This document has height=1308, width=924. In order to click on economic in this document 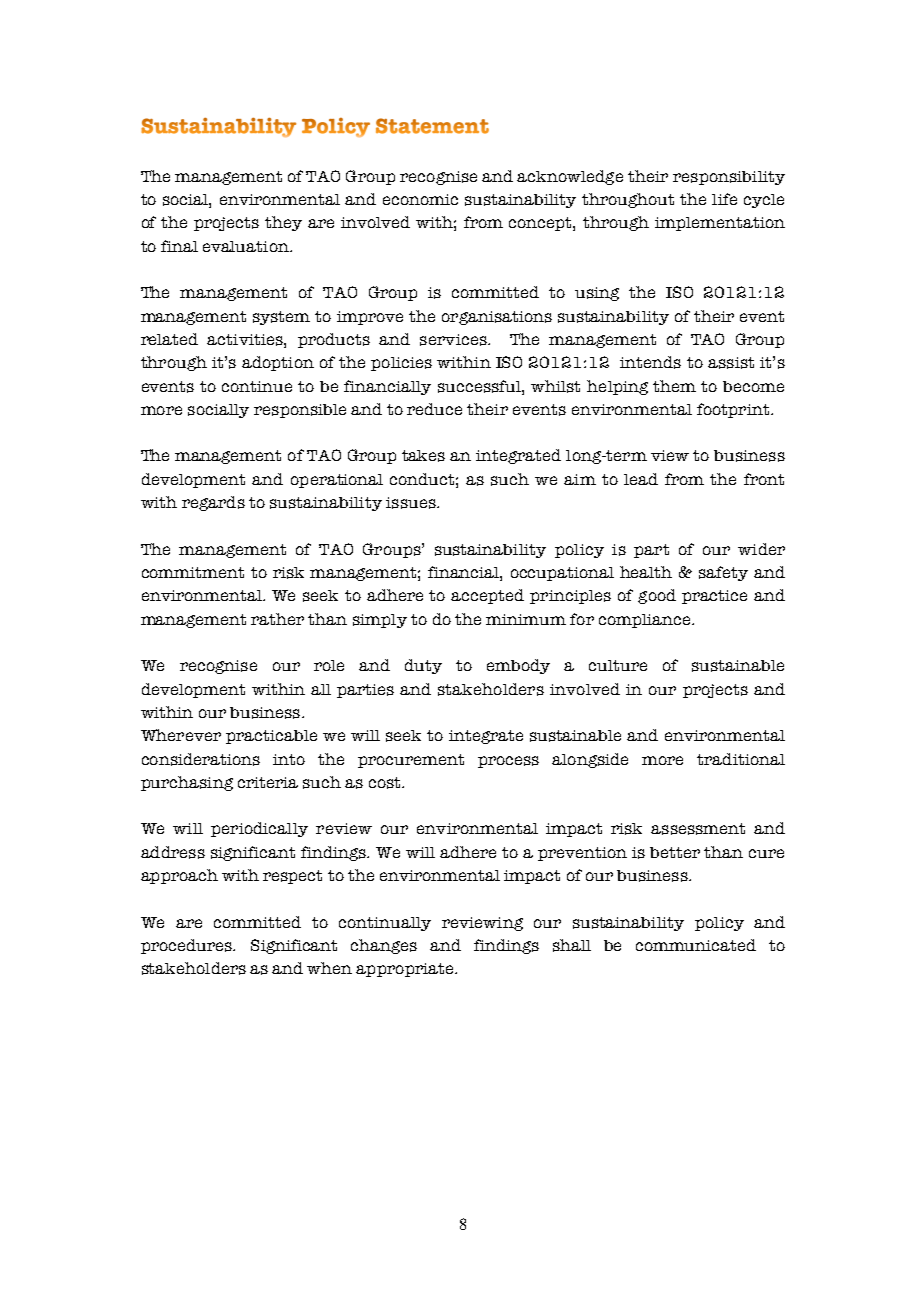, I will do `click(420, 199)`.
